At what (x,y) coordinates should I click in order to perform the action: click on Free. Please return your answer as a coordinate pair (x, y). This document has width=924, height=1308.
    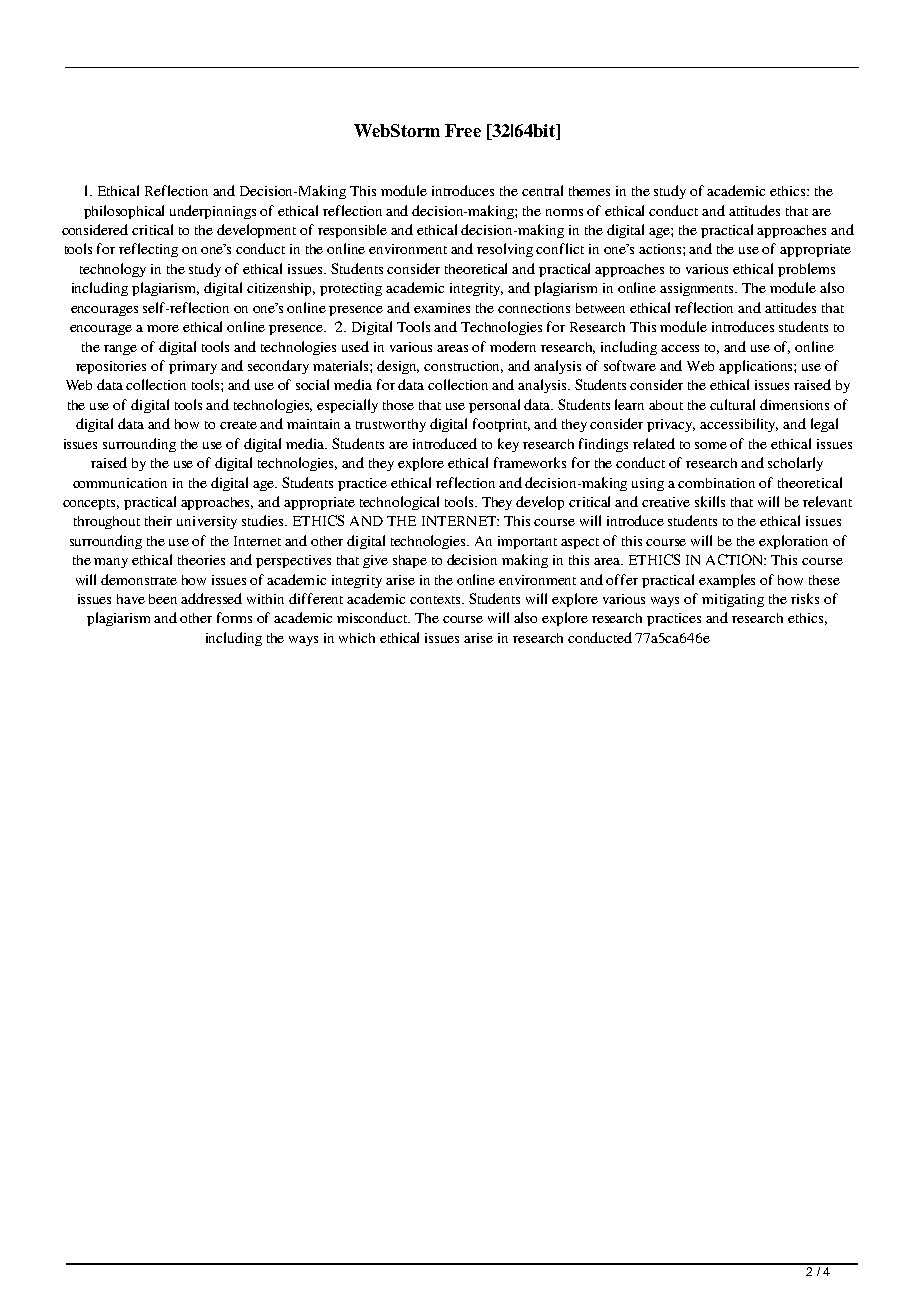
    Looking at the image, I should click on (463, 130).
